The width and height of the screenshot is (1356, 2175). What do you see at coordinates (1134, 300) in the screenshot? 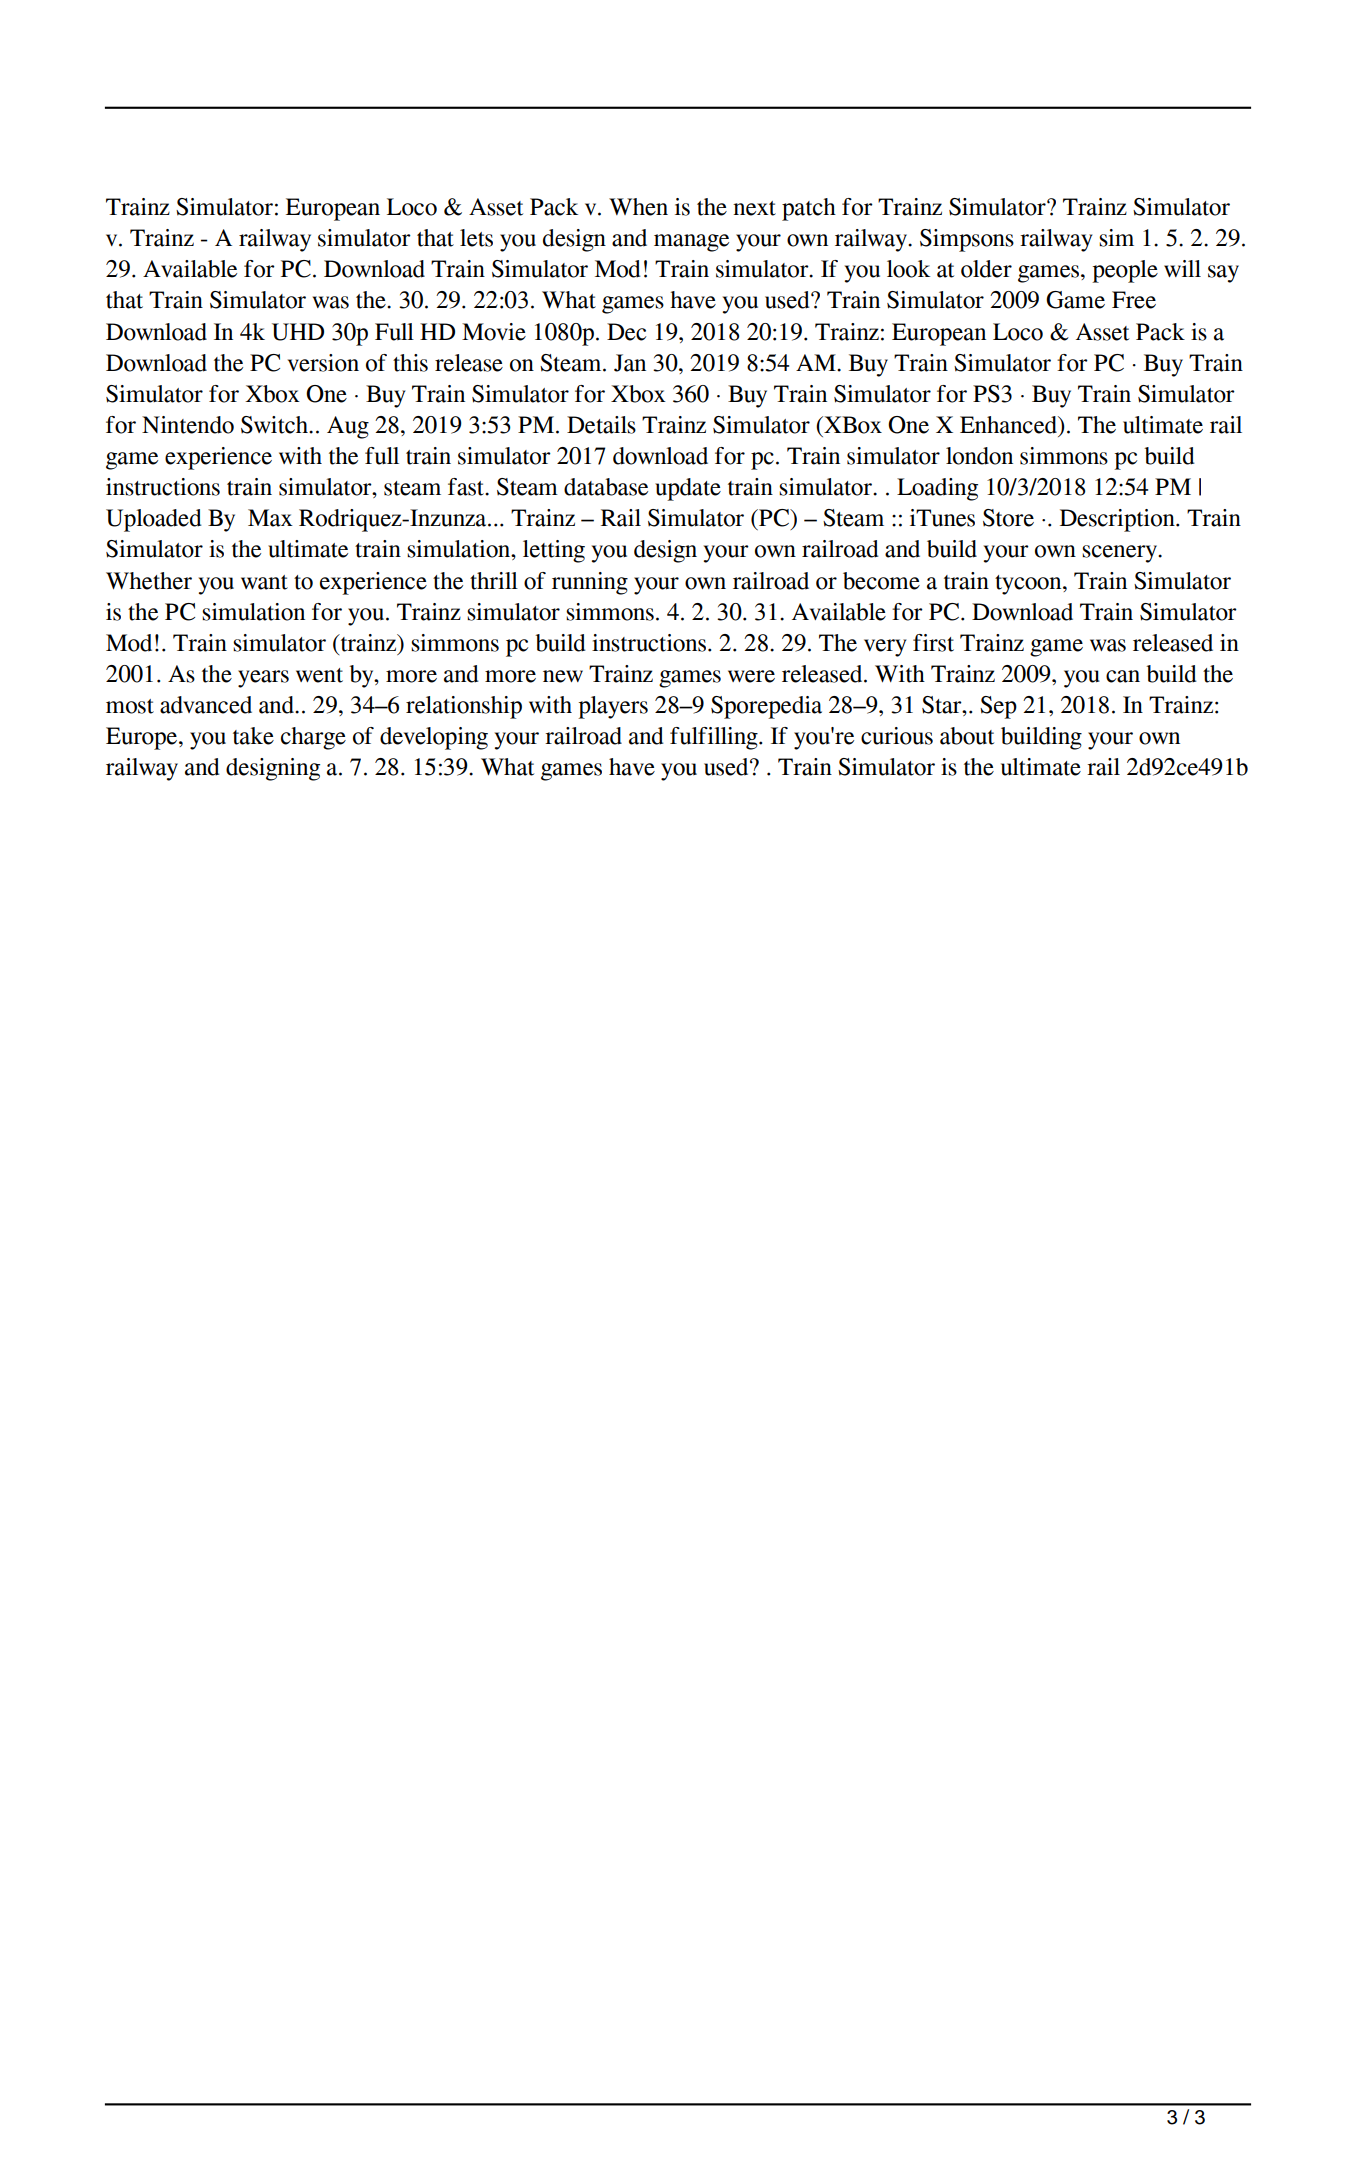
I see `Free` at bounding box center [1134, 300].
